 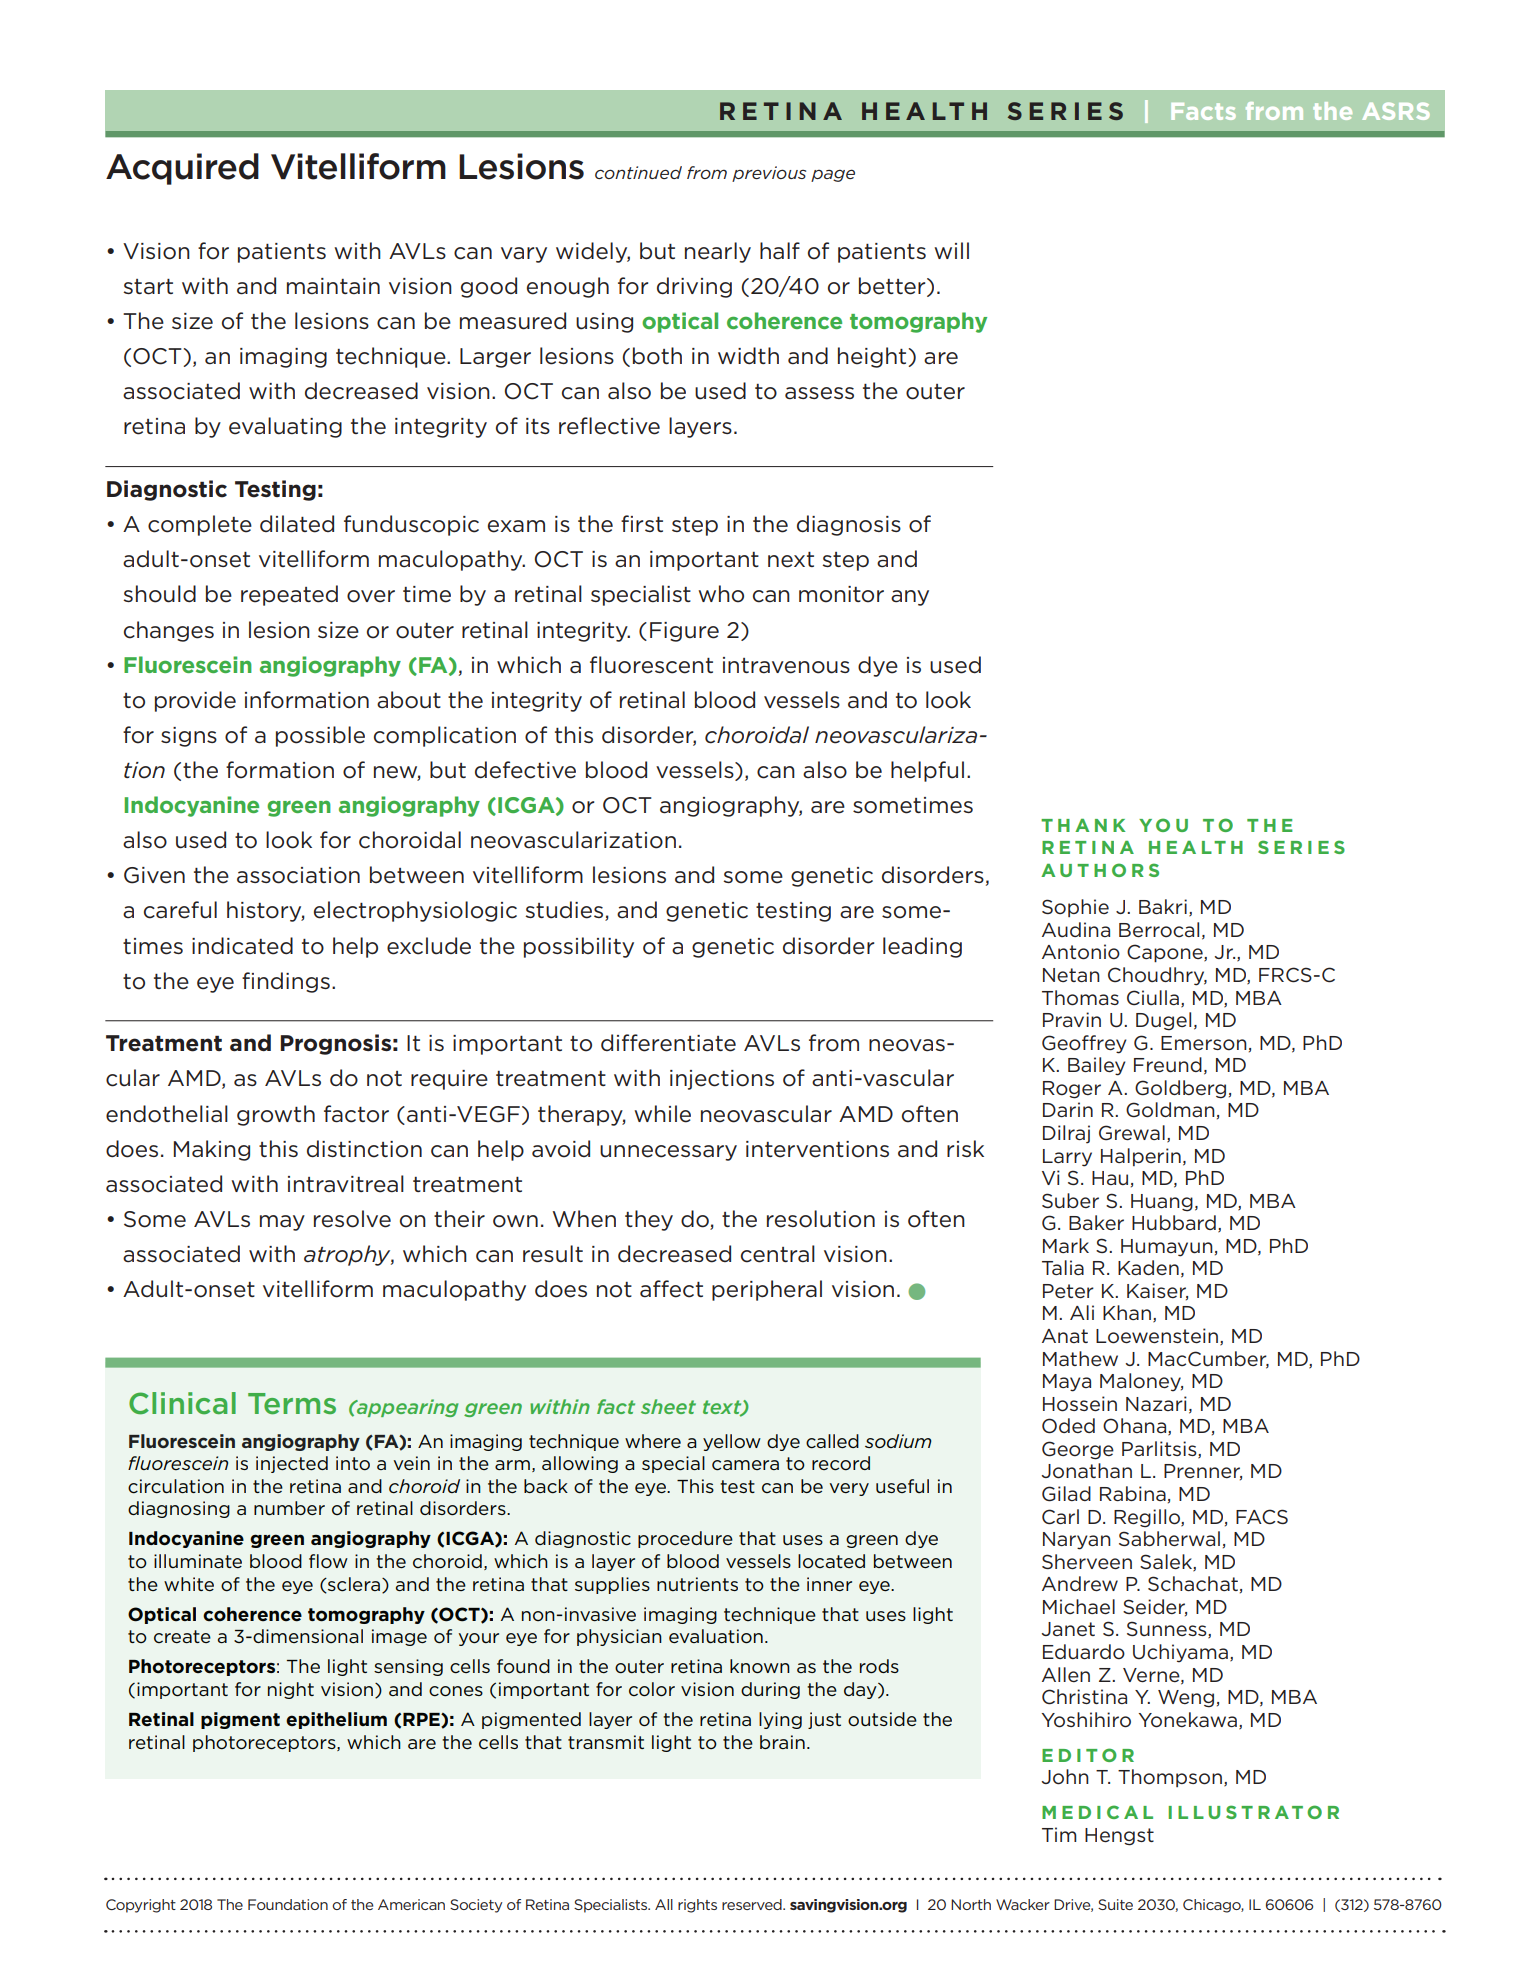 What do you see at coordinates (292, 1464) in the screenshot?
I see `injected` at bounding box center [292, 1464].
